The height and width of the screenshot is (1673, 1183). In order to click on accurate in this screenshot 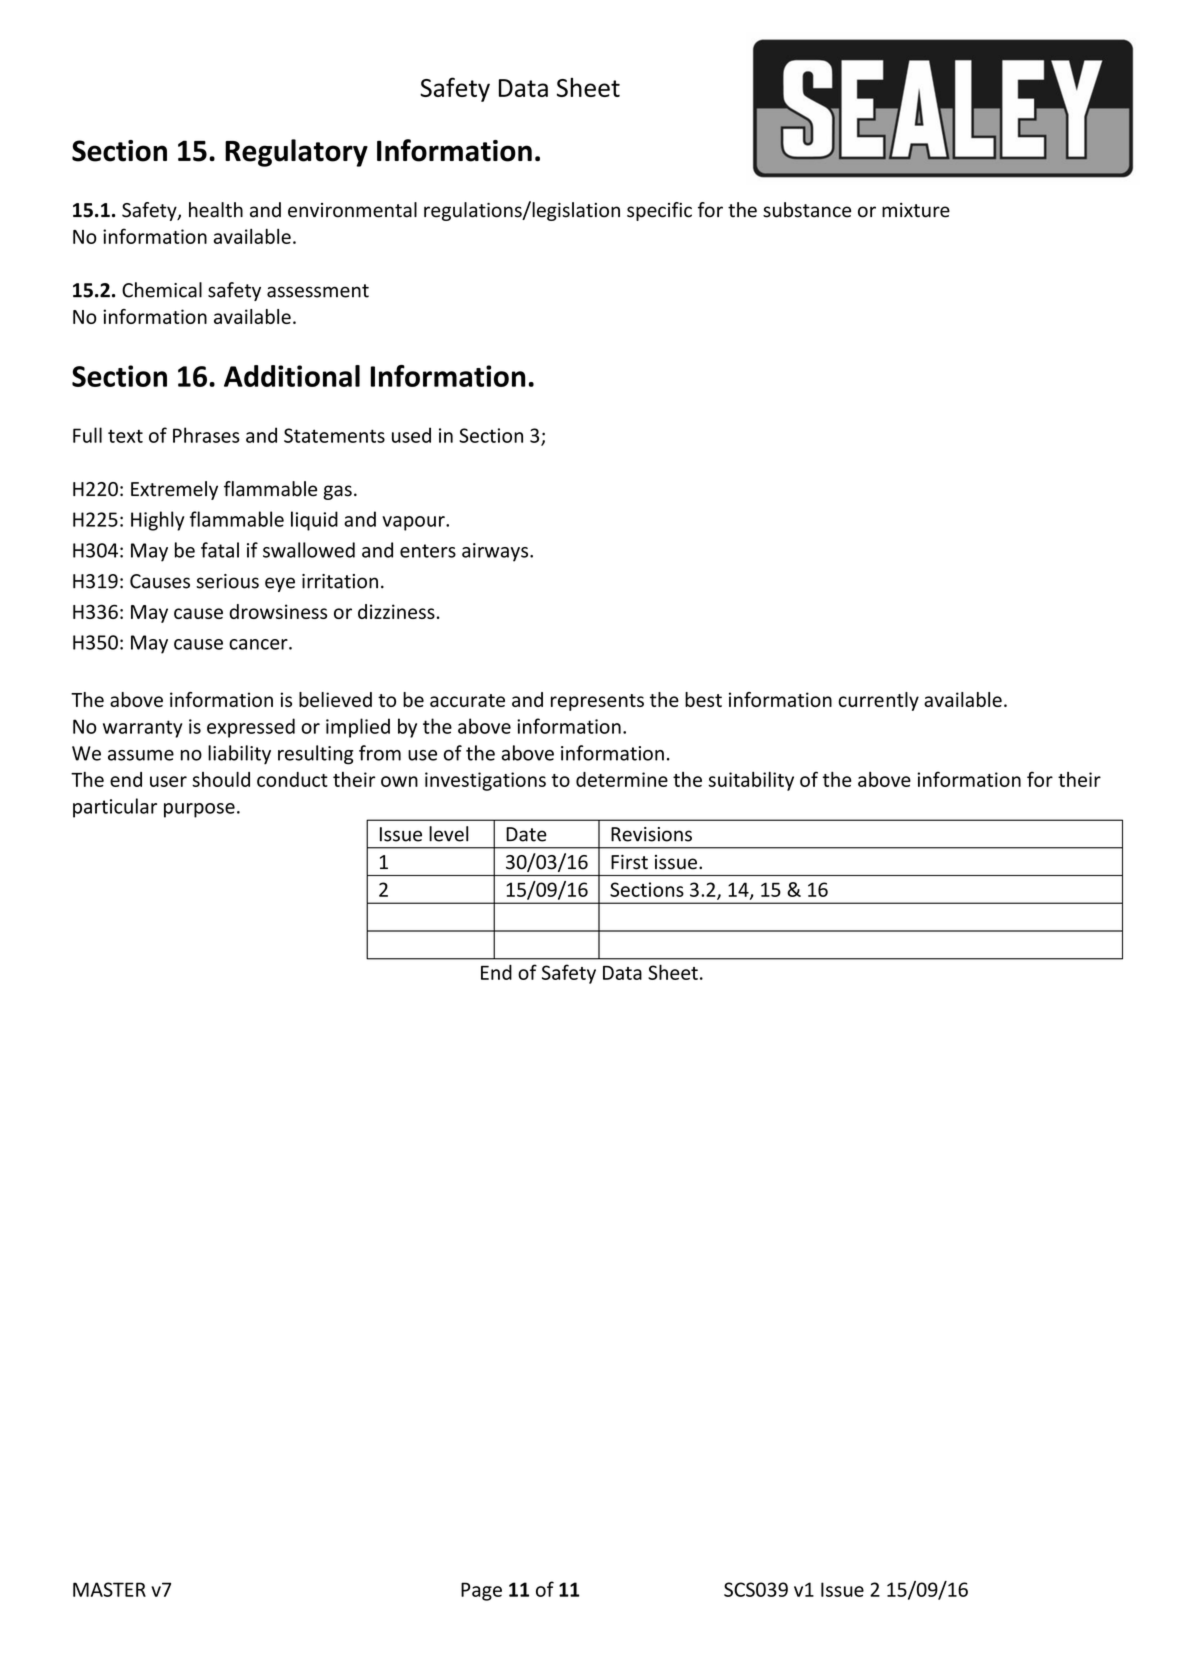, I will do `click(467, 700)`.
